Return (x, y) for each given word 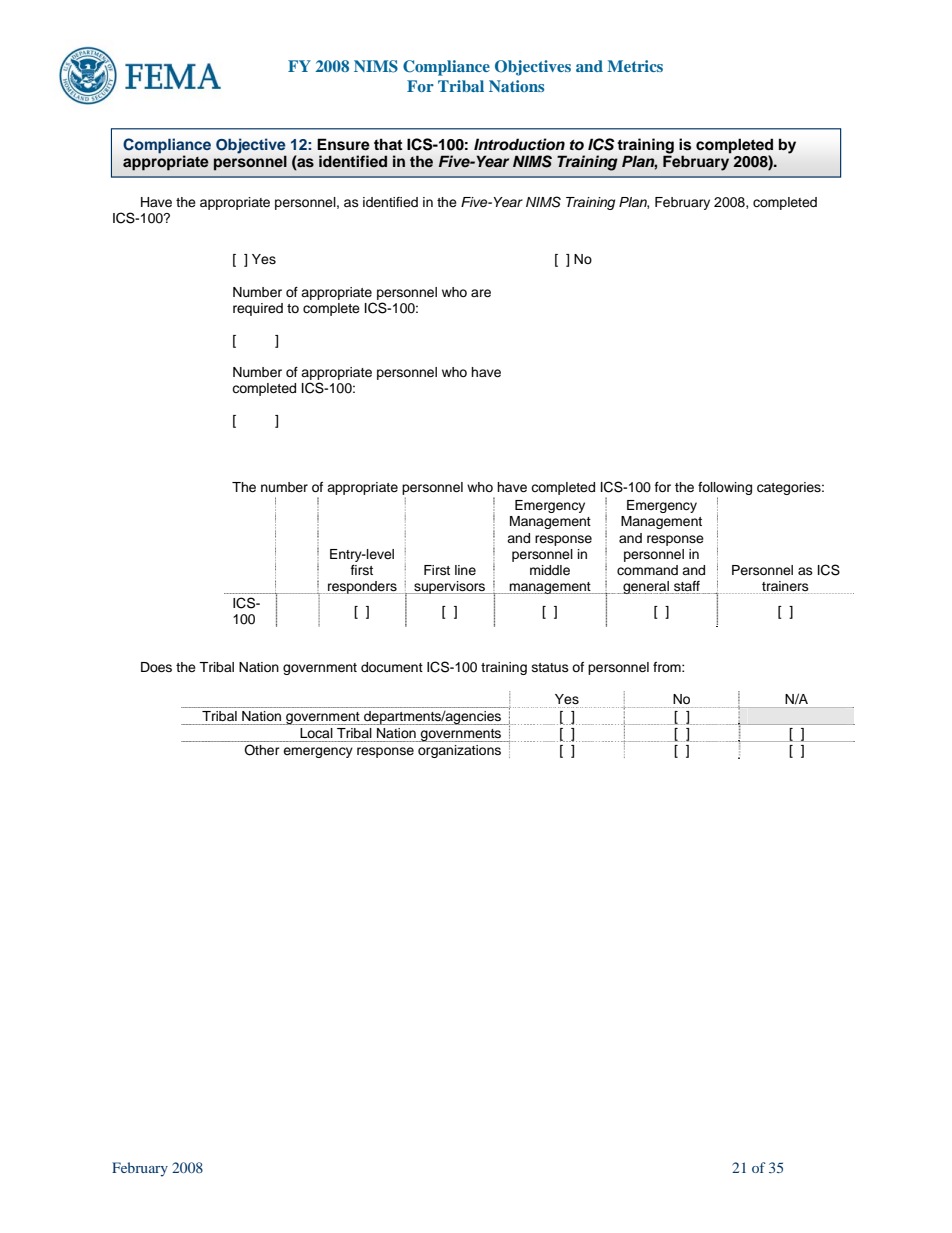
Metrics (635, 66)
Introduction (519, 144)
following (725, 490)
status (550, 667)
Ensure (343, 144)
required (258, 309)
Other (262, 750)
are (481, 293)
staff (687, 586)
